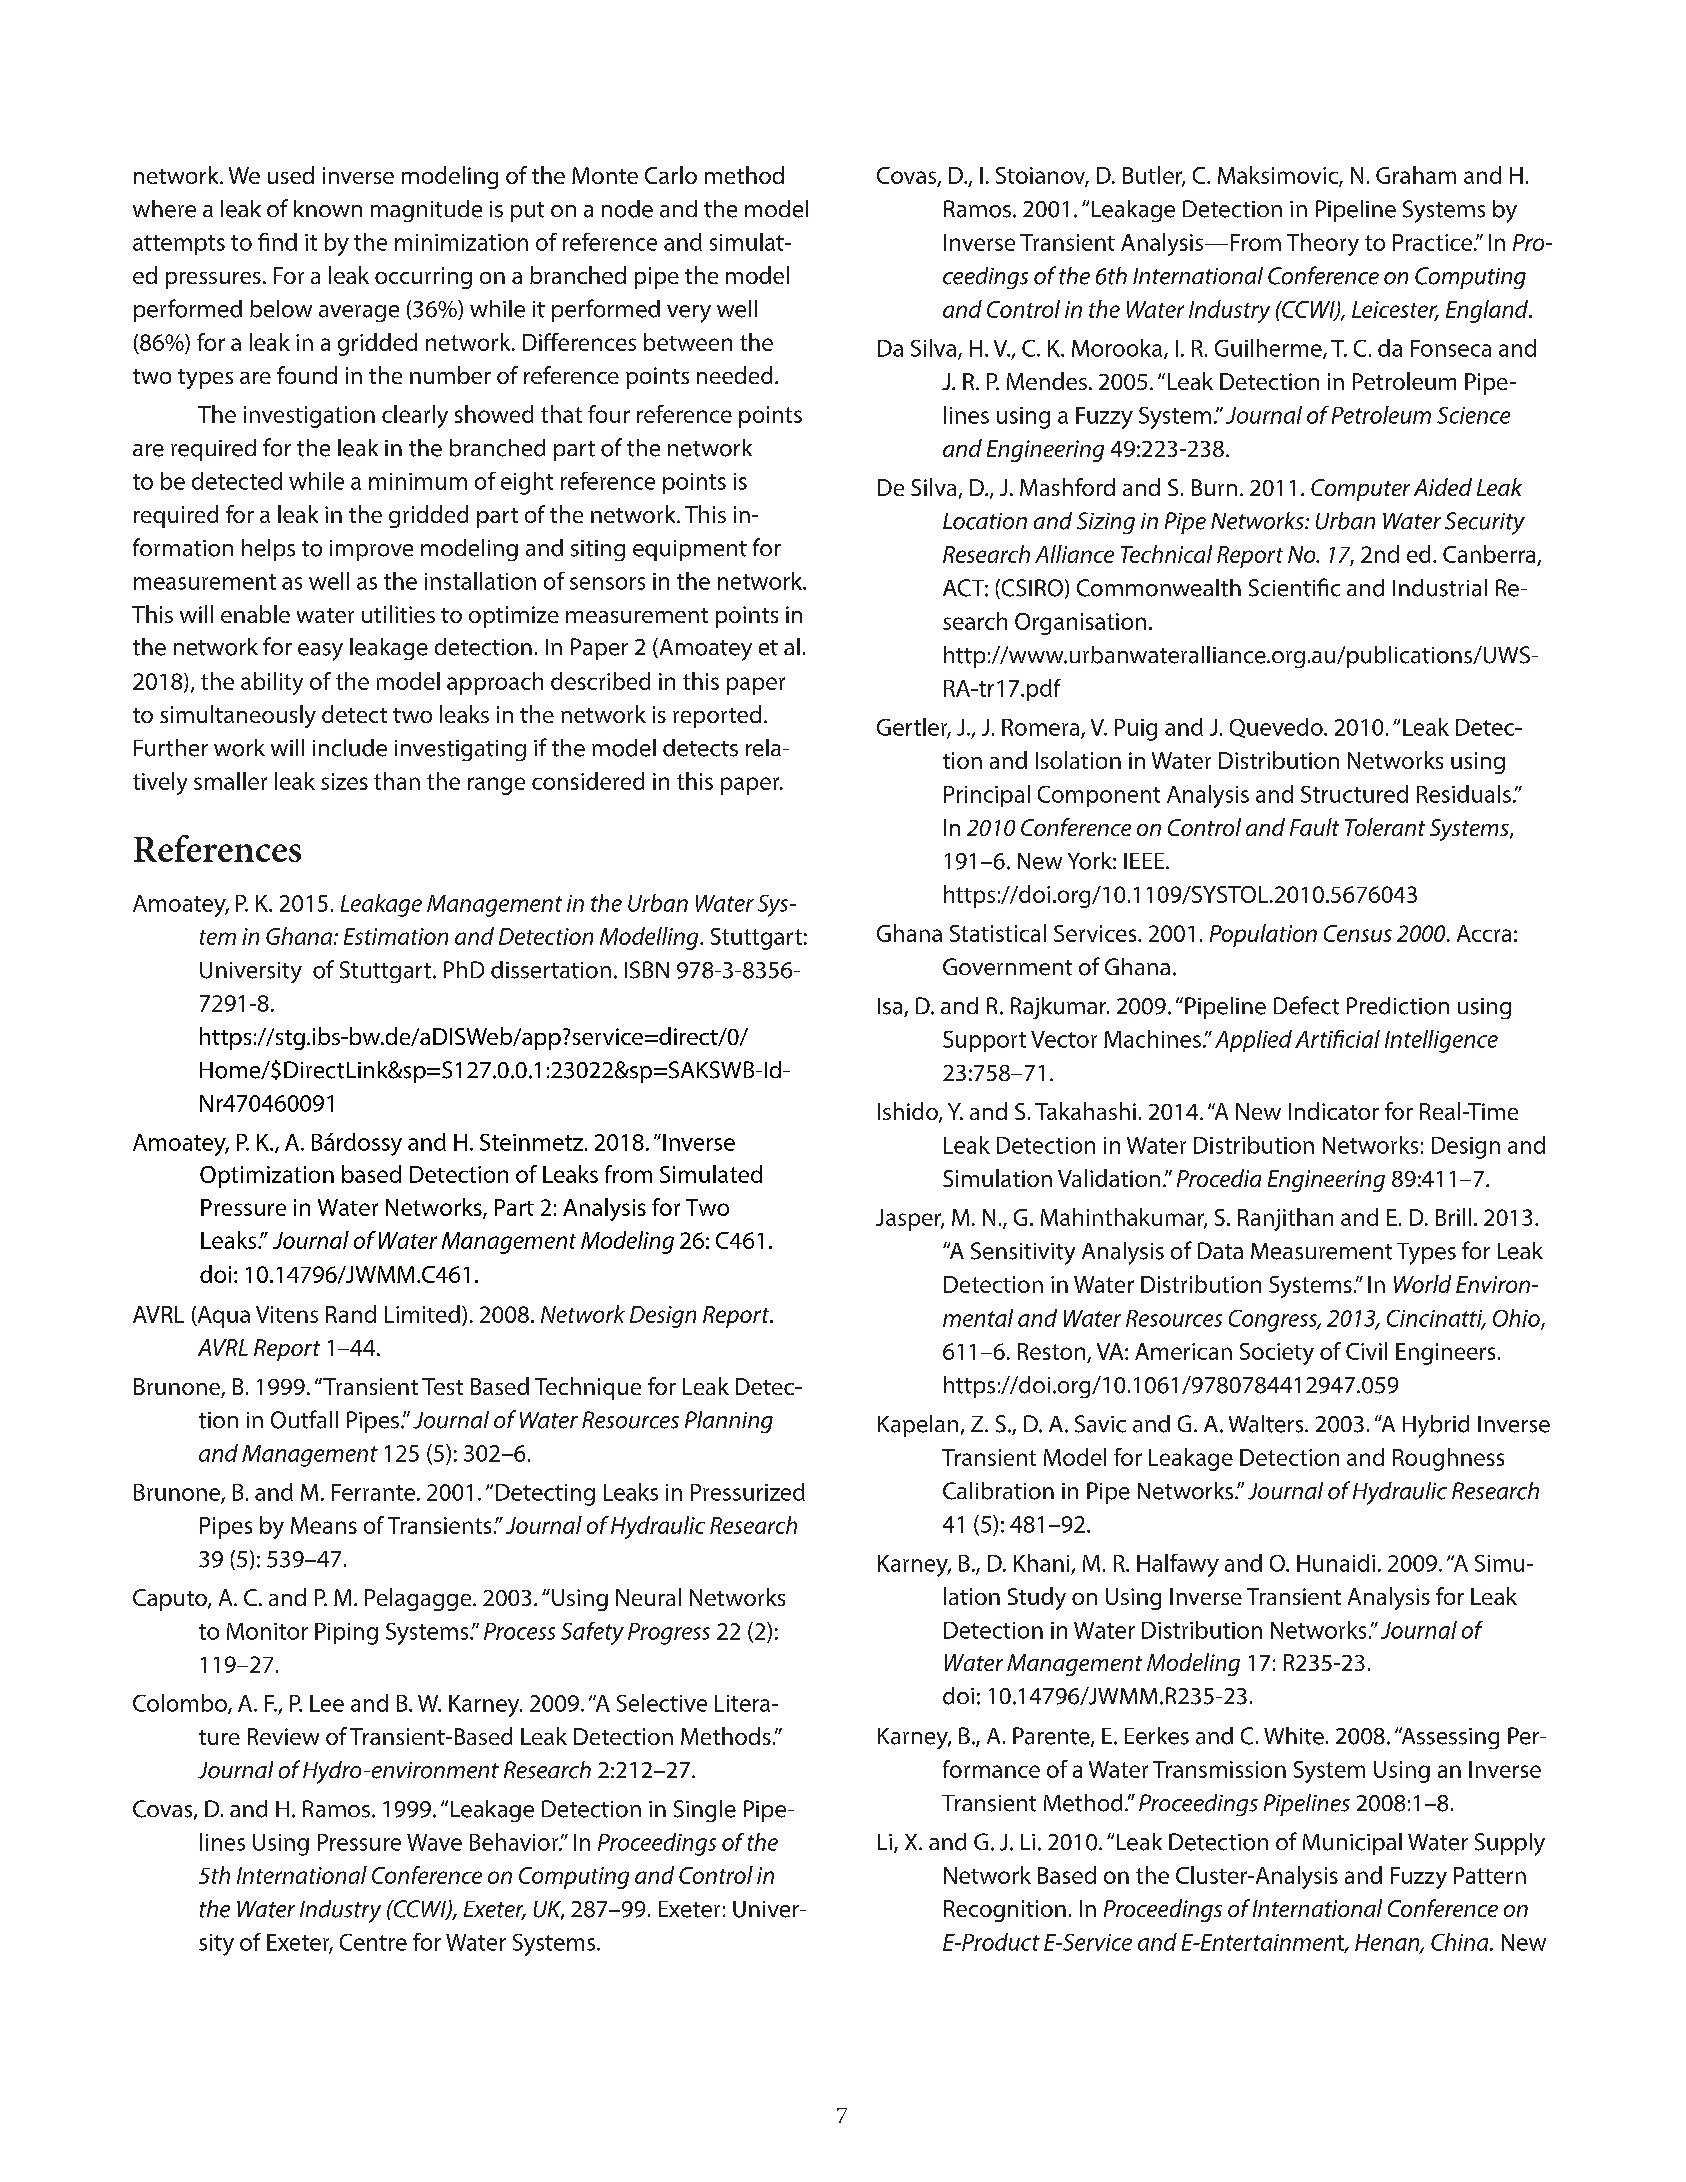 This screenshot has height=2182, width=1686. What do you see at coordinates (1453, 1217) in the screenshot?
I see `Brill` at bounding box center [1453, 1217].
